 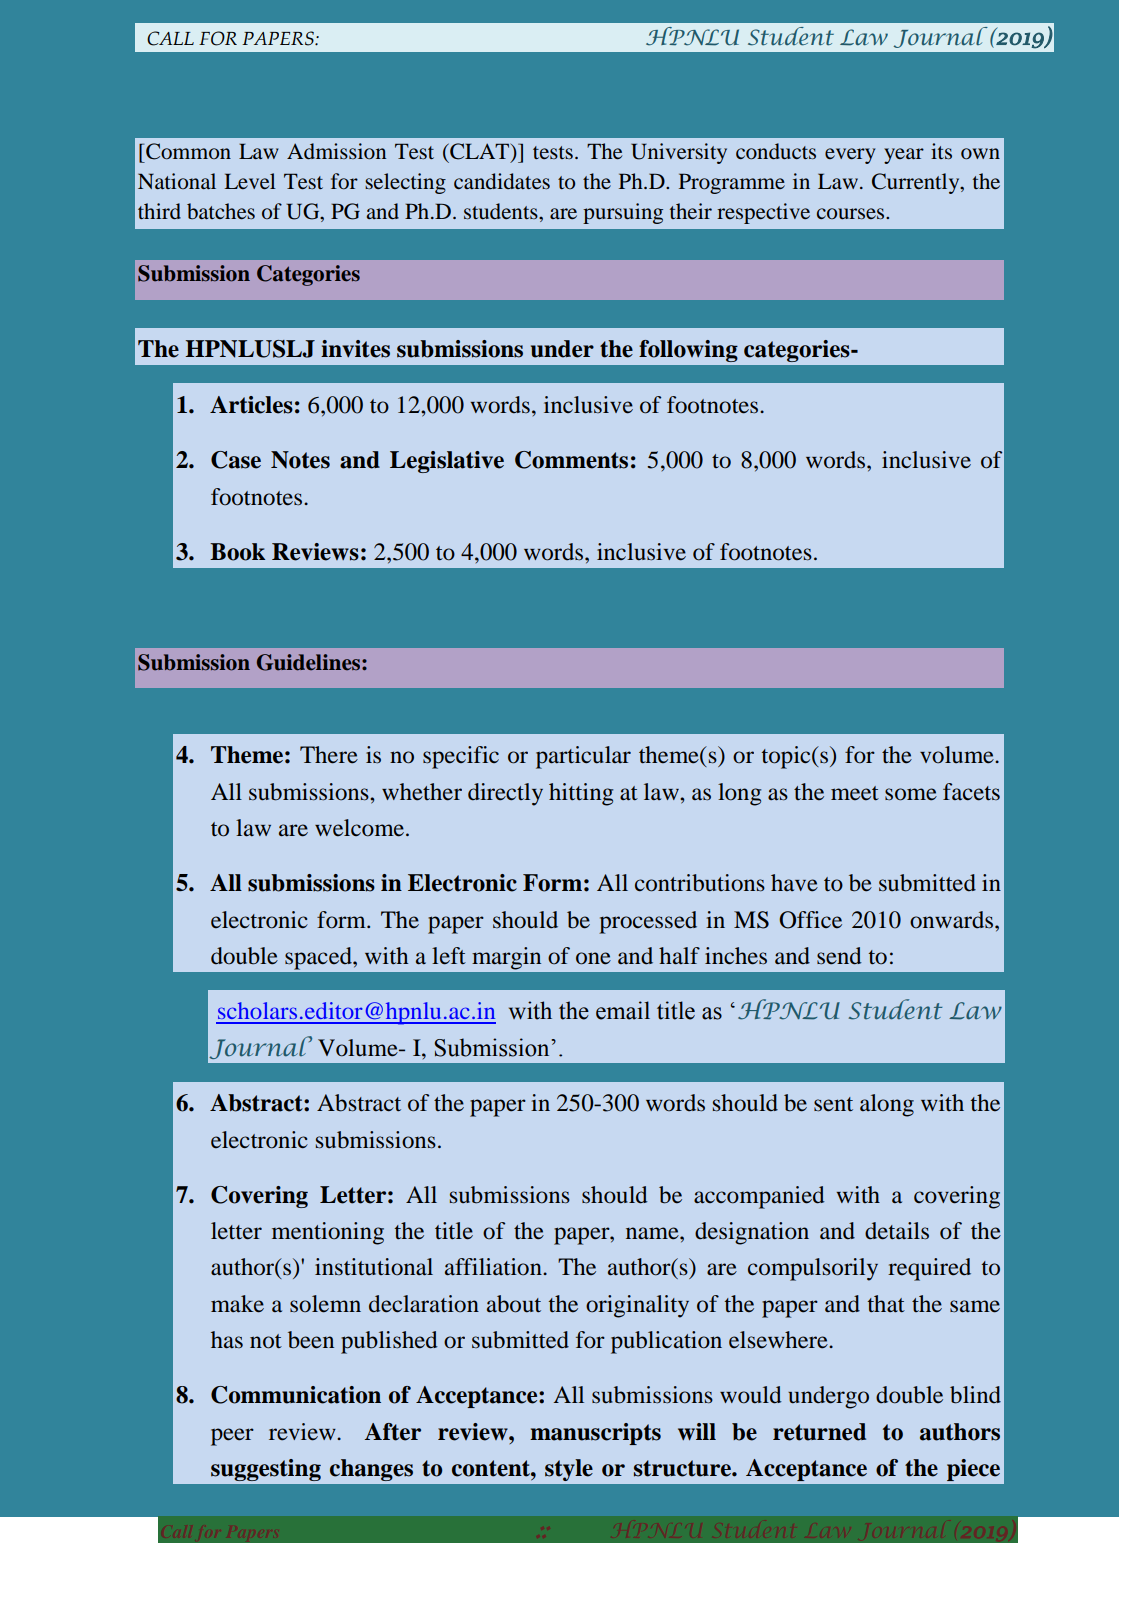 I want to click on pursuing, so click(x=623, y=213).
